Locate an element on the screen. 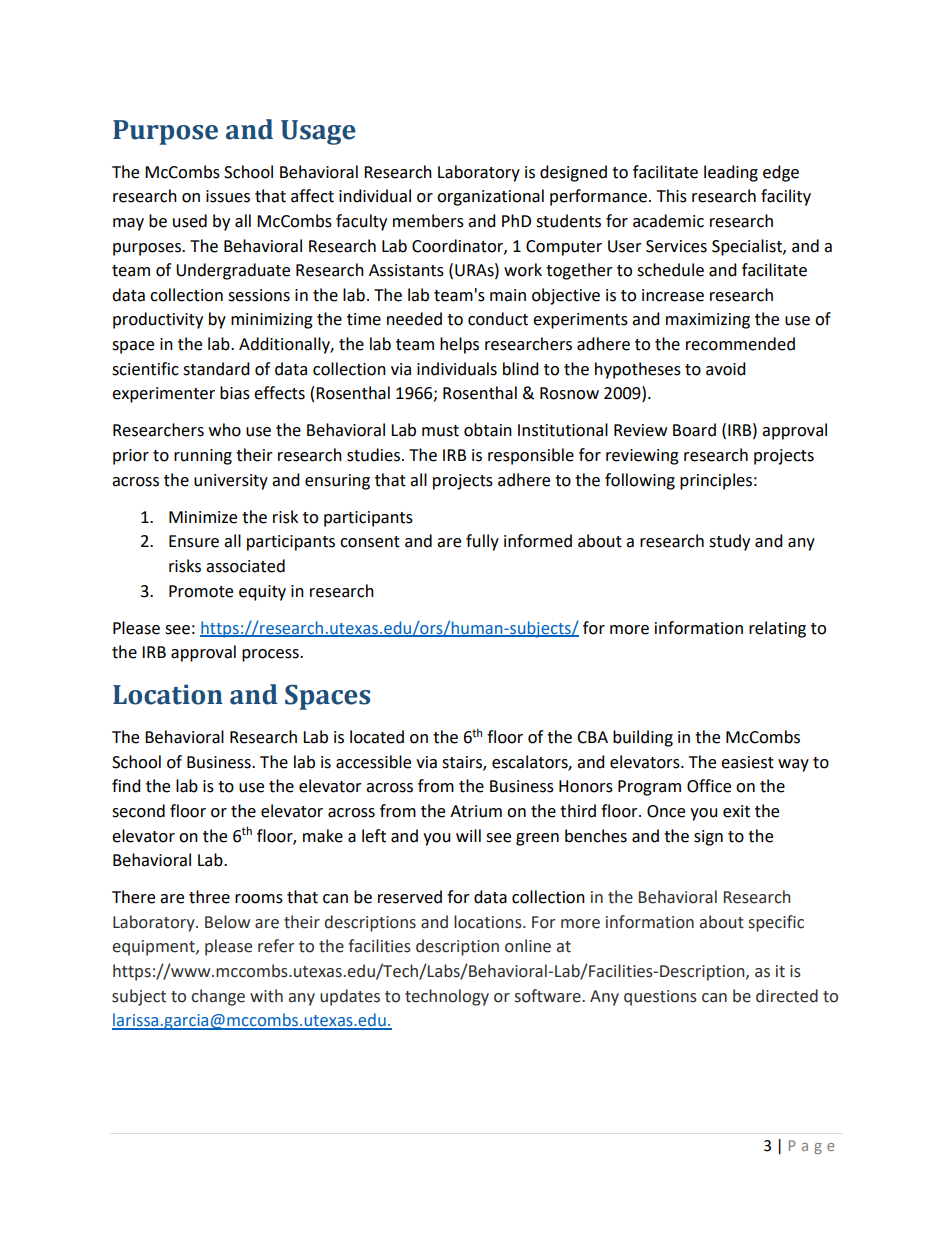 Image resolution: width=952 pixels, height=1233 pixels. leading is located at coordinates (731, 173).
